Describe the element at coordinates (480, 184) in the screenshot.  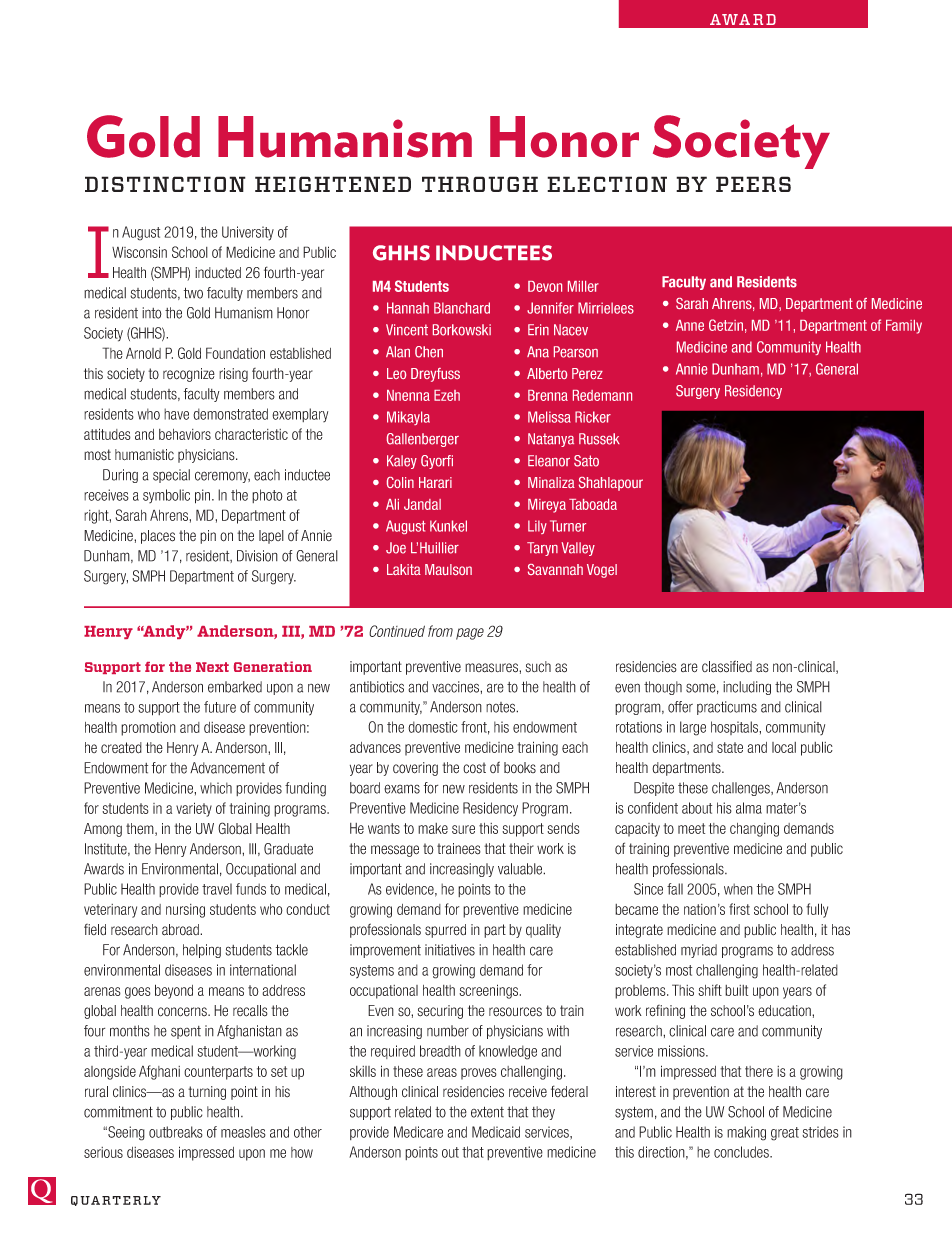
I see `THROUGH` at that location.
